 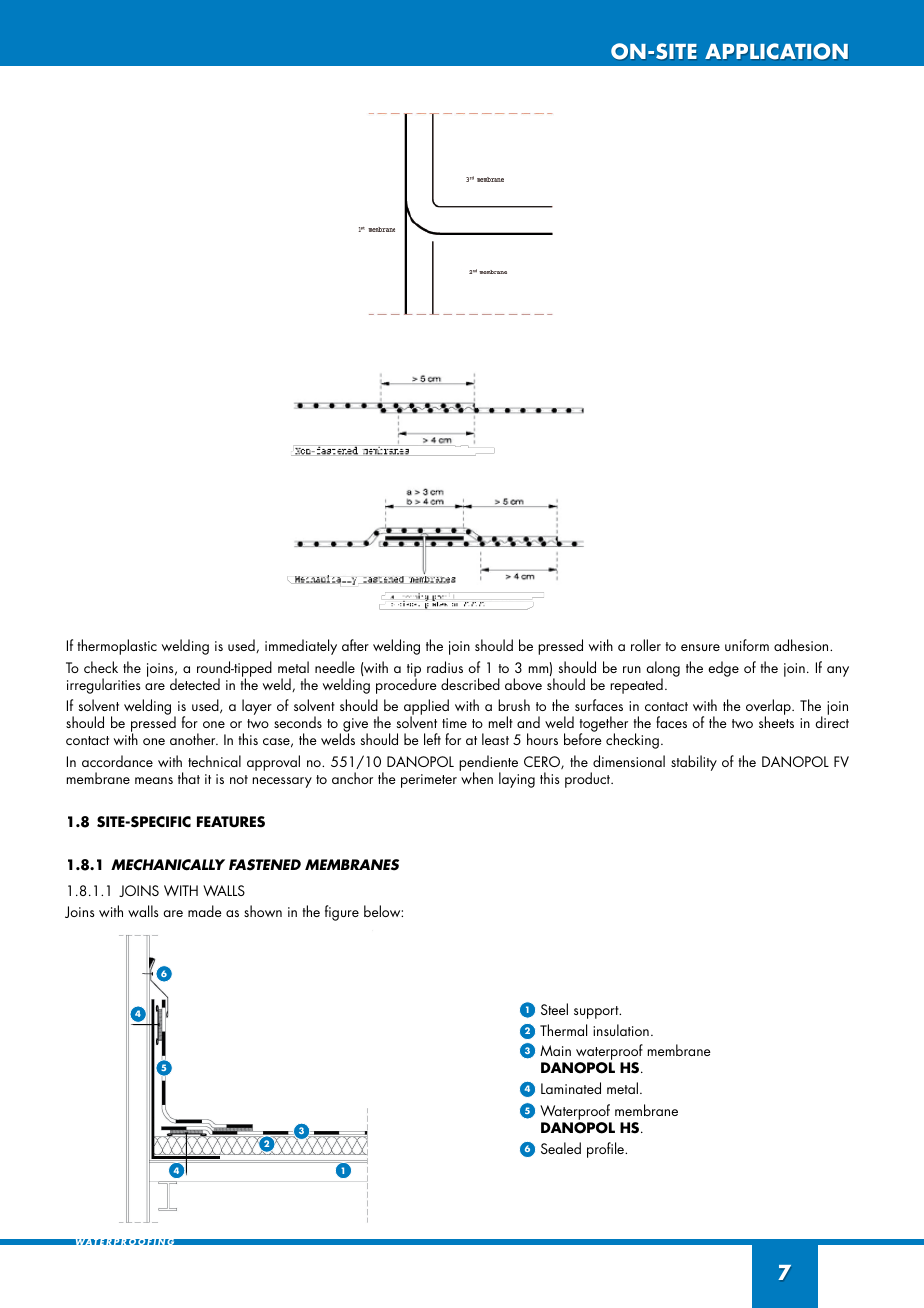 I want to click on profile, so click(x=607, y=1150).
